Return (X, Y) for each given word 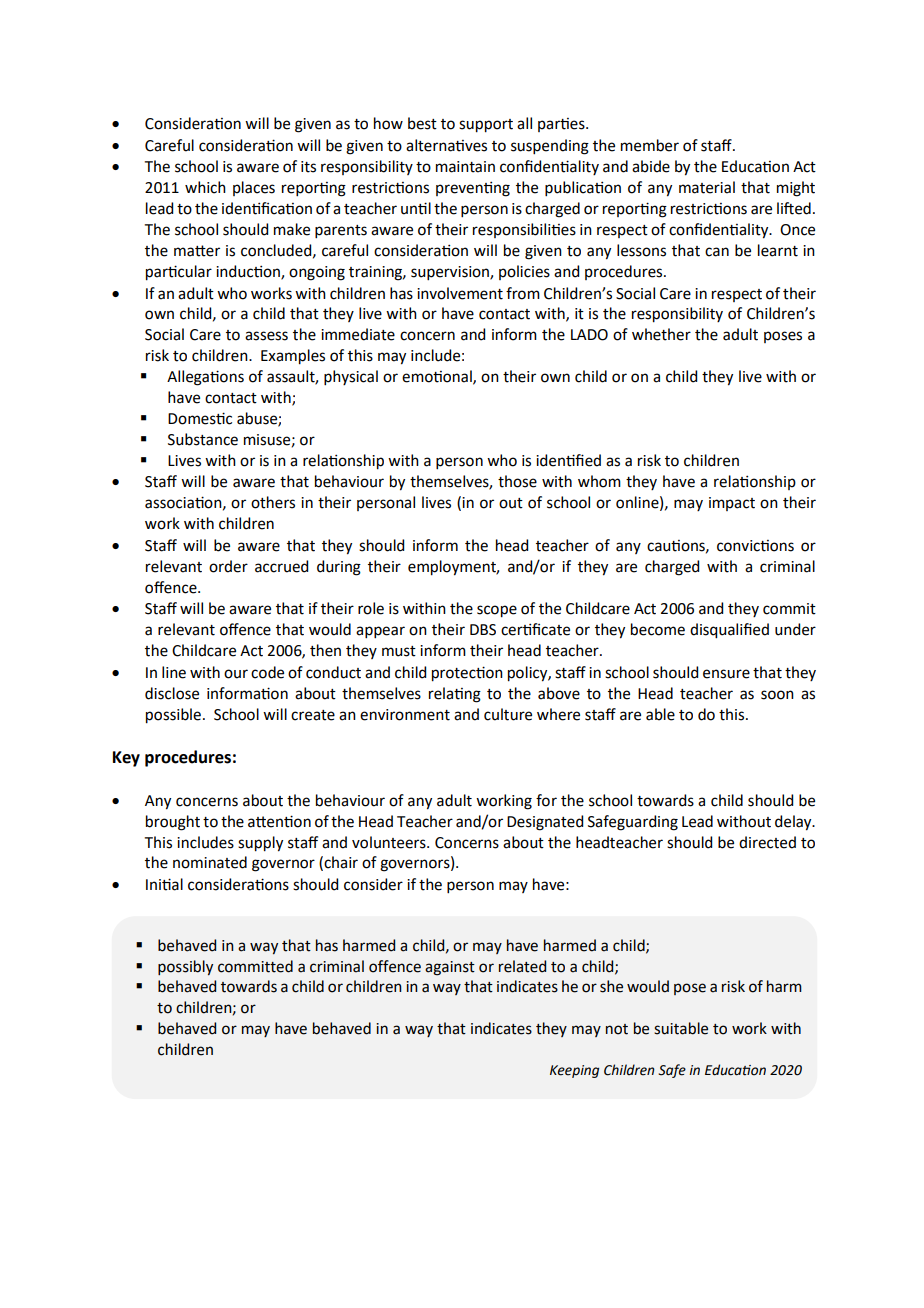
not (617, 1029)
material (707, 187)
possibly (185, 967)
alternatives (446, 145)
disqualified (729, 631)
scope (497, 611)
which (205, 187)
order (228, 566)
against (450, 968)
